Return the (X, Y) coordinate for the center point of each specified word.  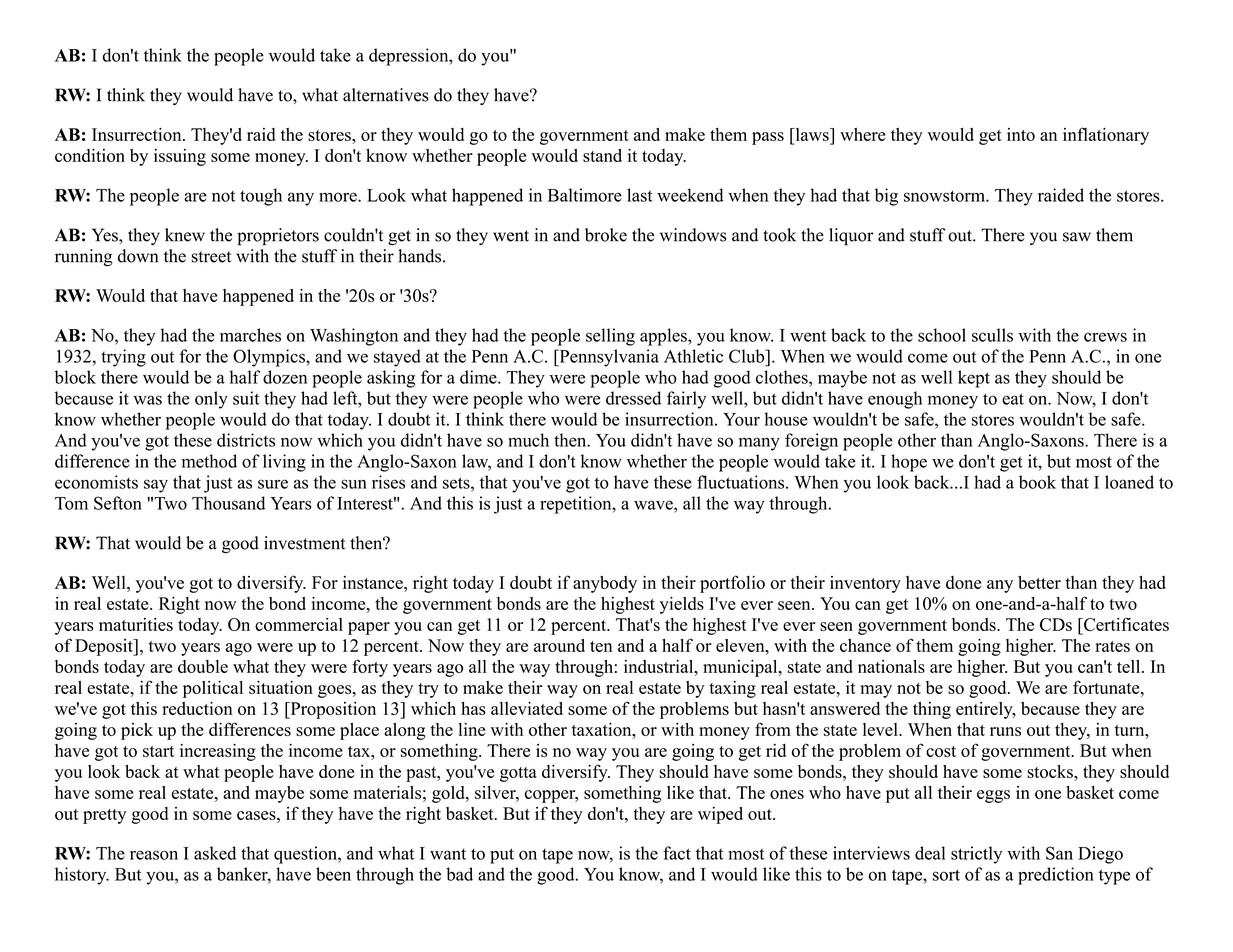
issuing (180, 157)
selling (610, 337)
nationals (891, 666)
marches (250, 335)
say (156, 486)
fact (677, 853)
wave (654, 505)
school (942, 335)
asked (215, 853)
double (203, 666)
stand (602, 155)
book (1037, 482)
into (1021, 134)
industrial (659, 666)
